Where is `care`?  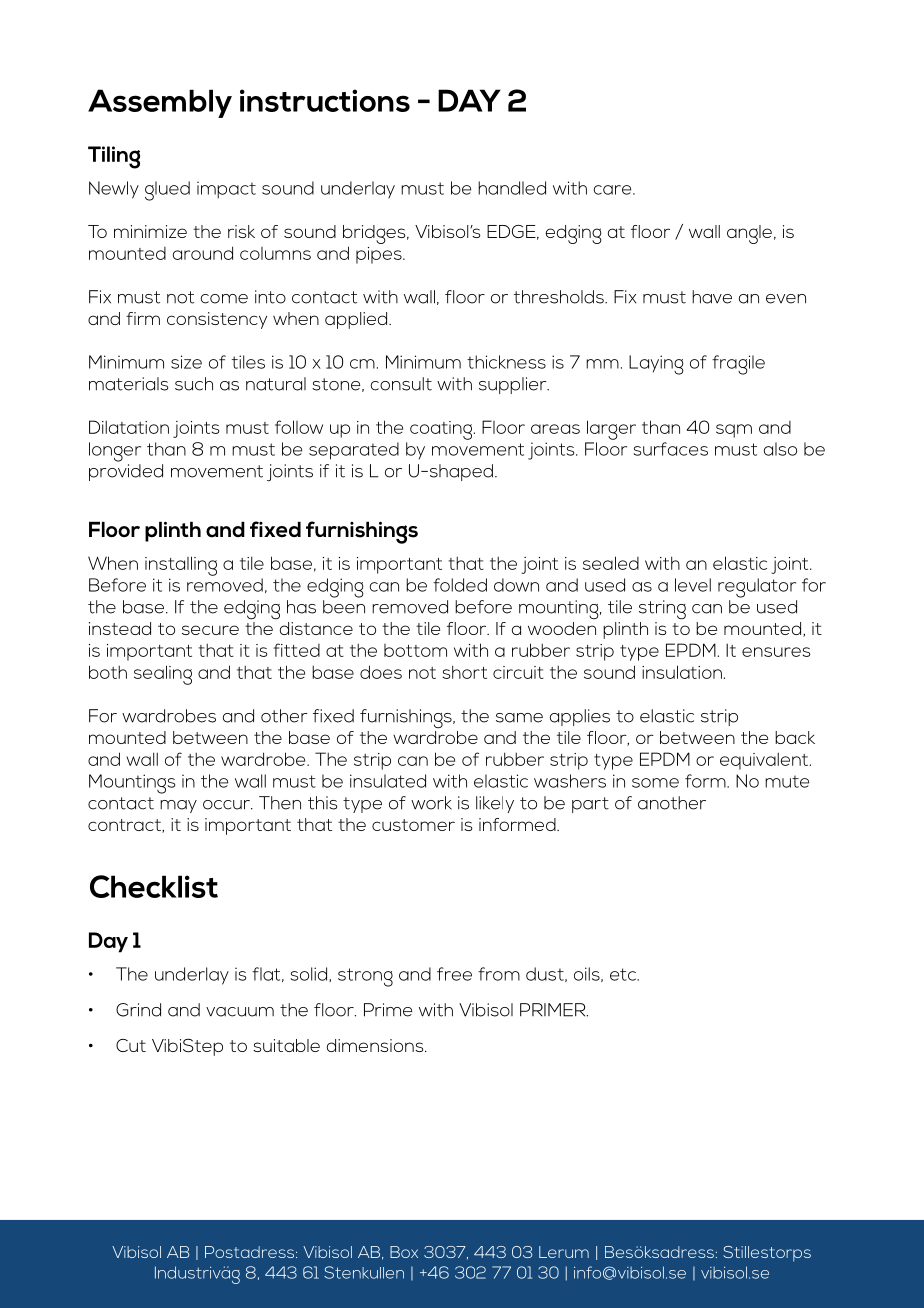 care is located at coordinates (613, 190).
